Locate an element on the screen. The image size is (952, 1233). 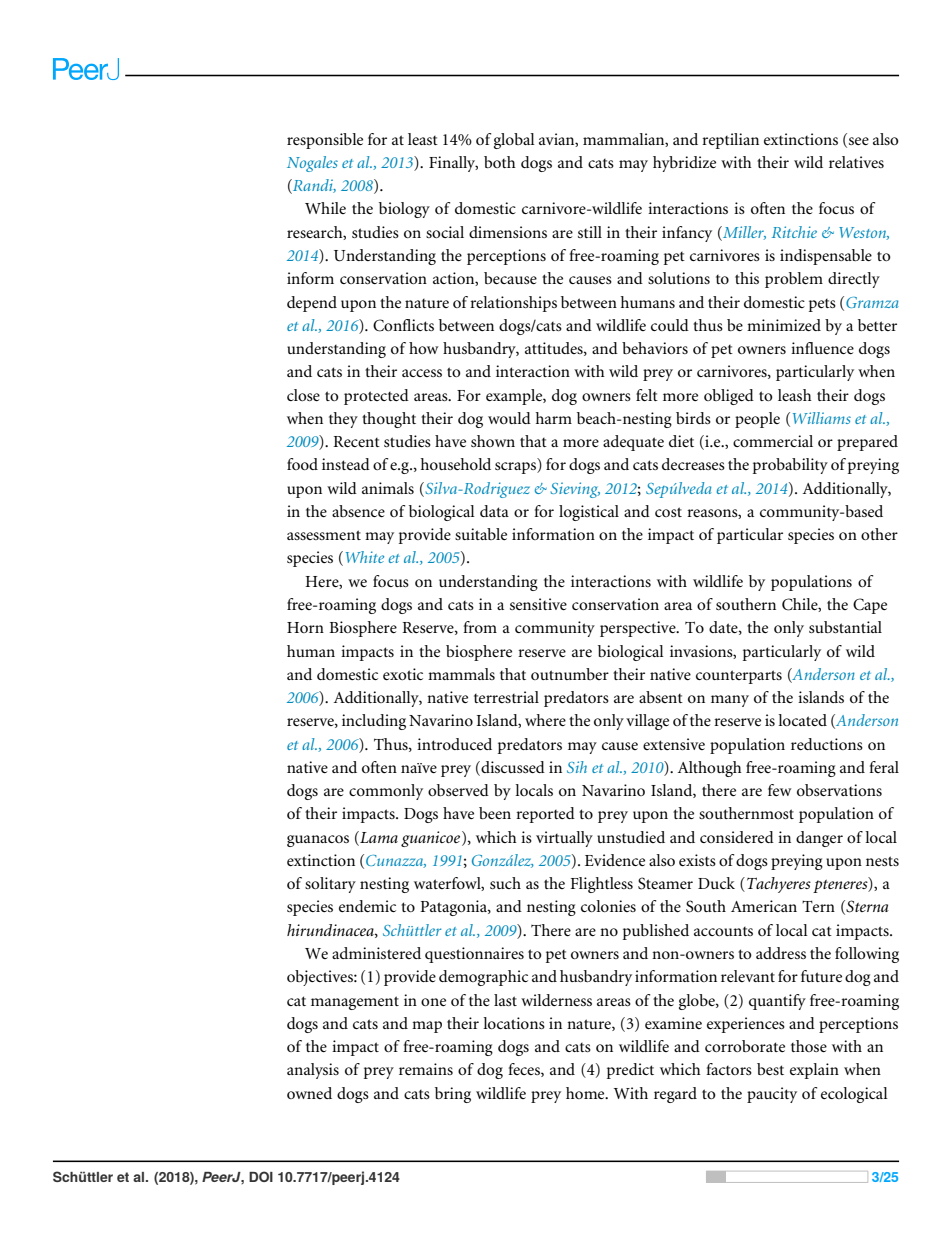
home is located at coordinates (586, 1093).
